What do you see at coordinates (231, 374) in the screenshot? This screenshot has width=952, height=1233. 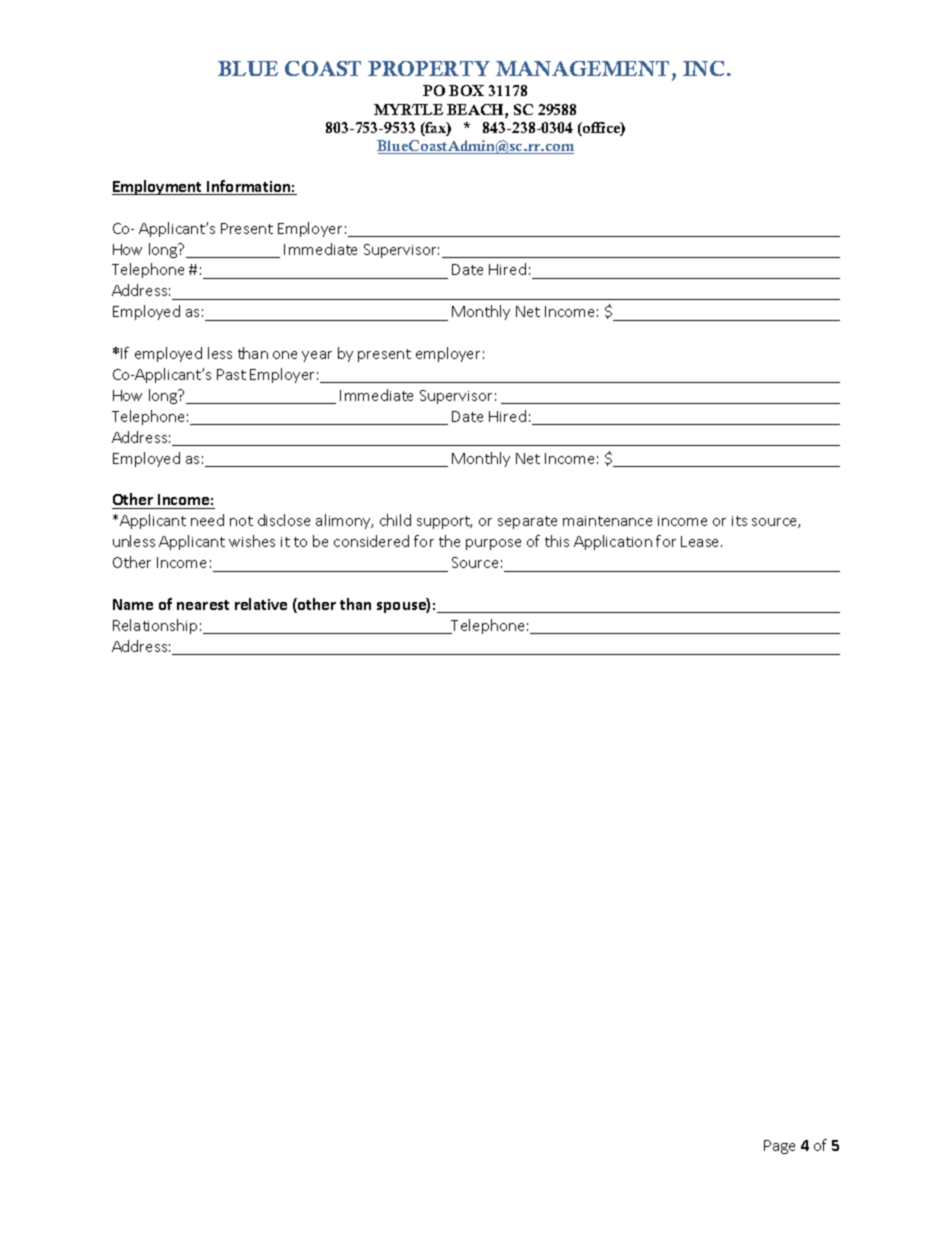 I see `Past` at bounding box center [231, 374].
